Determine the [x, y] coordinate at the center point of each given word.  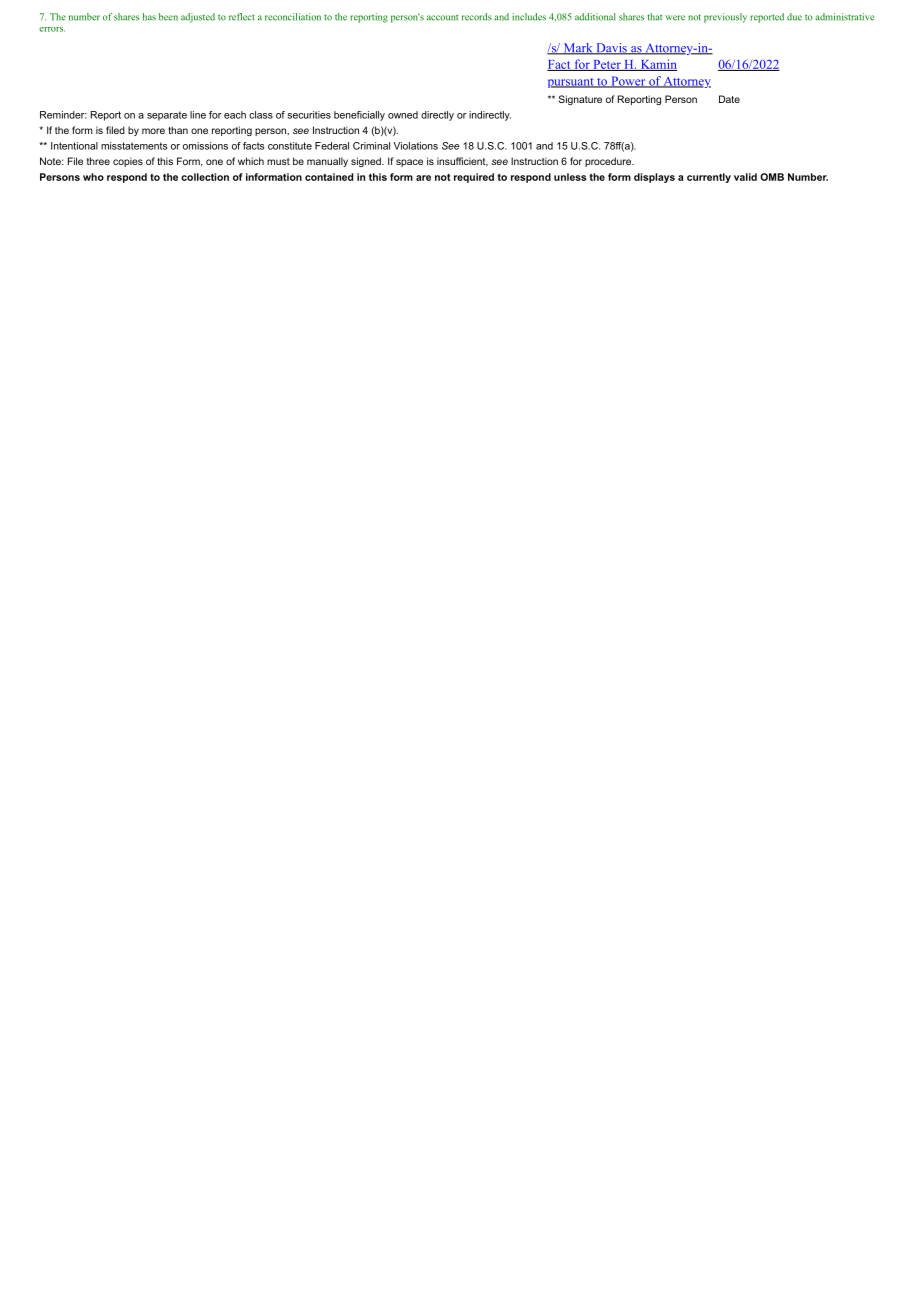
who [93, 177]
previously [725, 18]
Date [729, 99]
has [149, 17]
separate [167, 116]
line [198, 115]
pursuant [572, 83]
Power [628, 82]
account [442, 17]
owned [403, 115]
